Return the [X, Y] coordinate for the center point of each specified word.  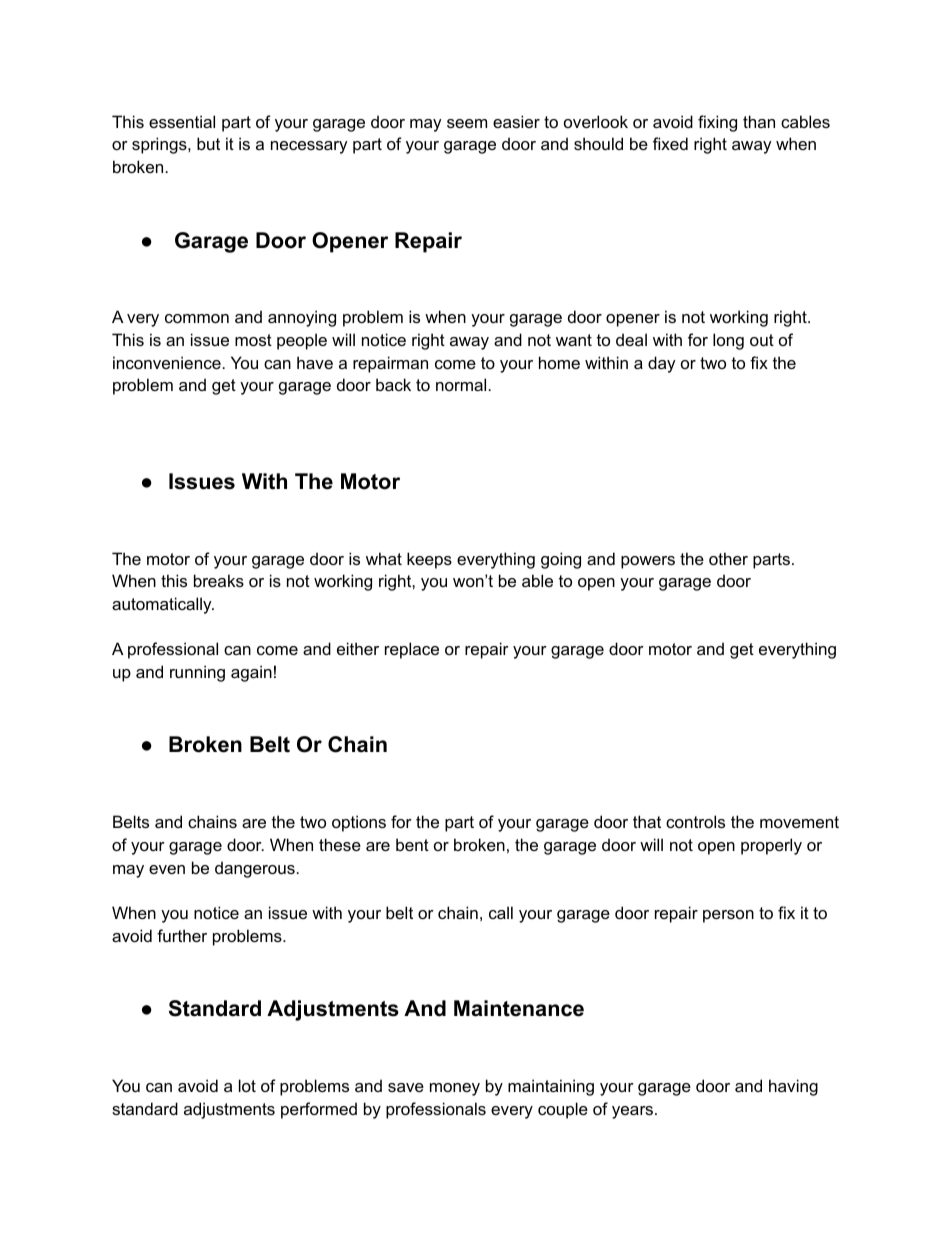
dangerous [255, 869]
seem [467, 123]
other [728, 558]
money [455, 1089]
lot [247, 1085]
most [253, 340]
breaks [219, 580]
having [793, 1087]
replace [412, 650]
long [728, 341]
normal [461, 384]
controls [695, 821]
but [208, 143]
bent [412, 844]
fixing [717, 123]
